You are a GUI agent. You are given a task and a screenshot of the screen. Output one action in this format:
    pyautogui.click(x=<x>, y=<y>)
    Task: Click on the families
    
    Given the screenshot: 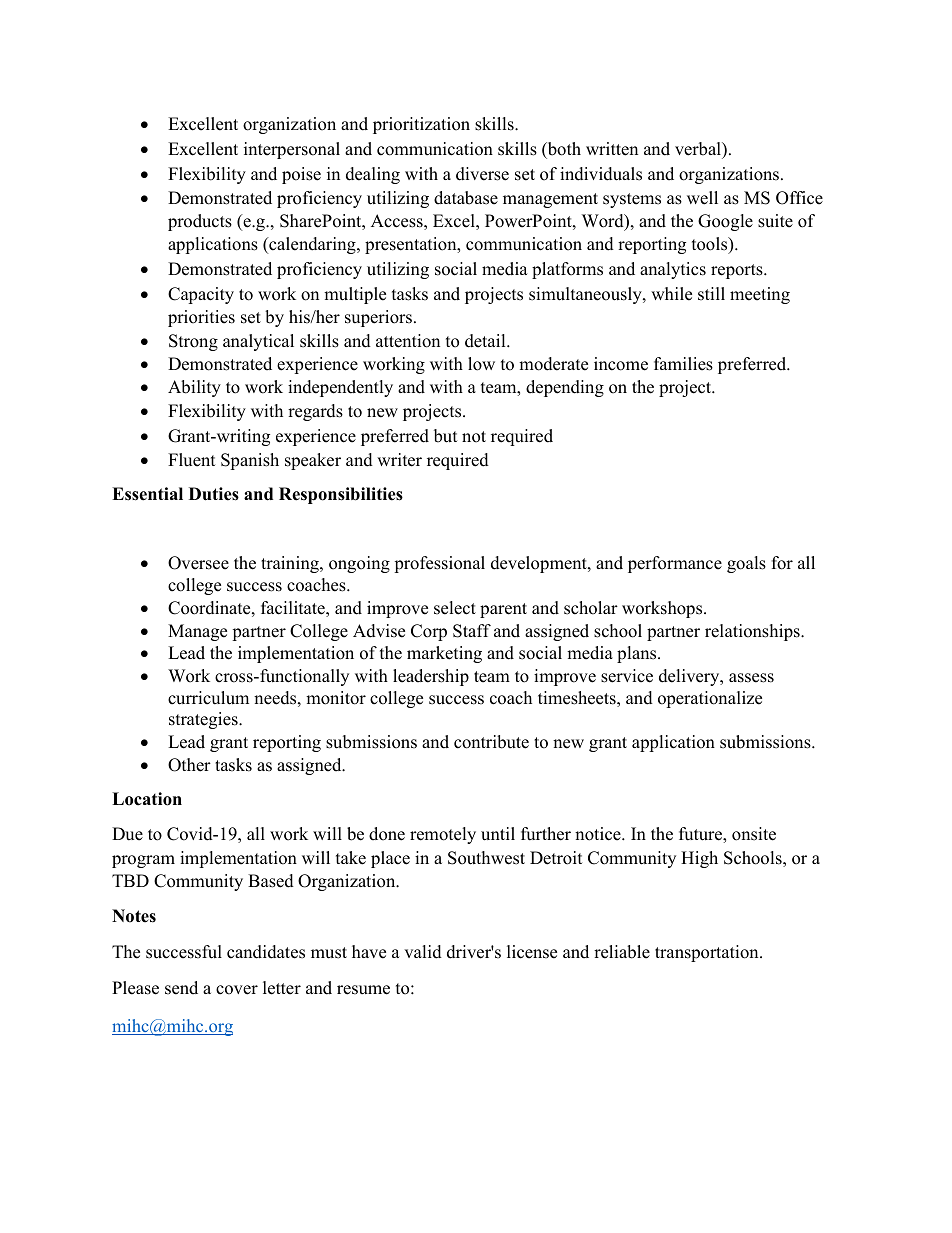 What is the action you would take?
    pyautogui.click(x=683, y=364)
